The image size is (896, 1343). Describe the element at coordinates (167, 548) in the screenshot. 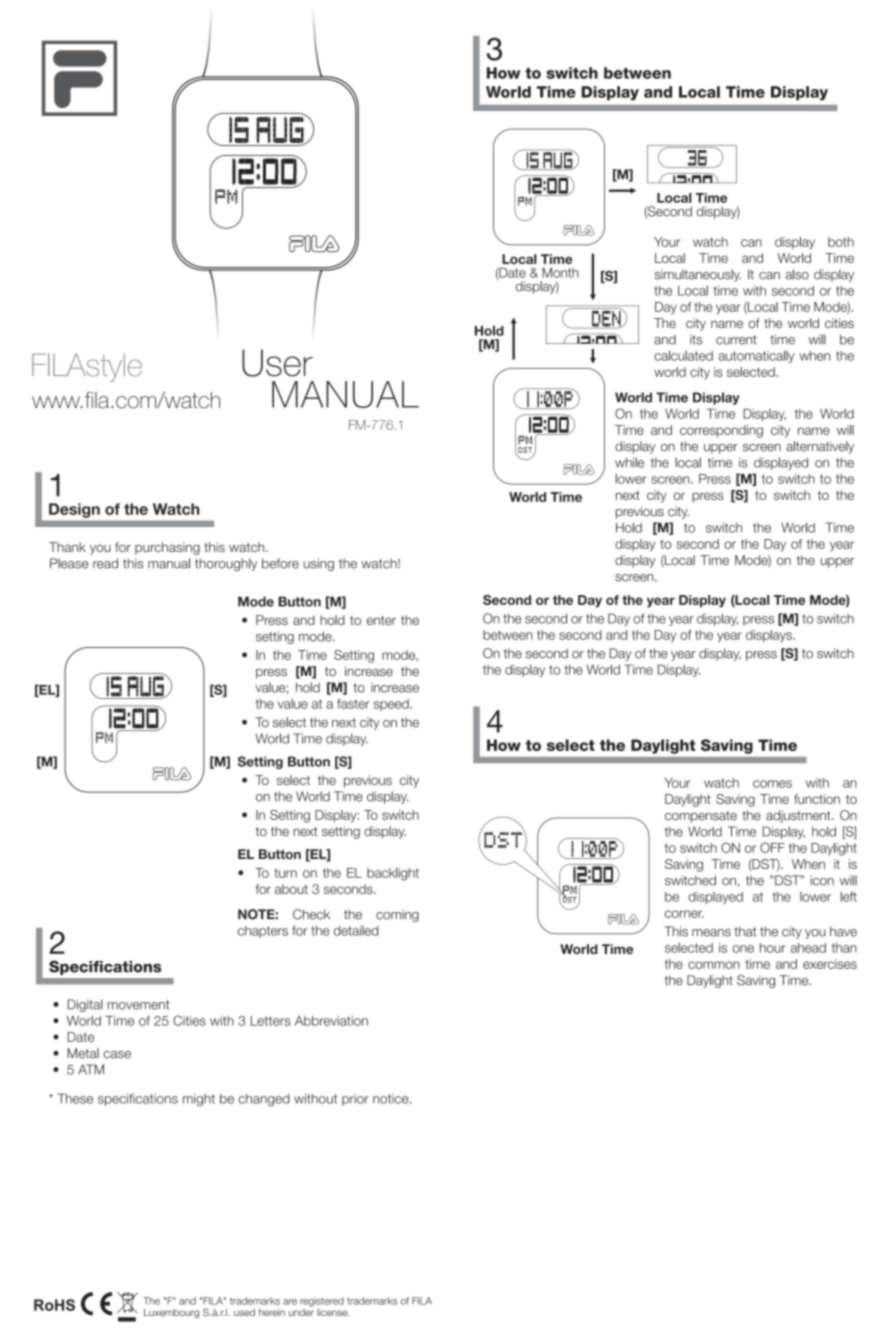

I see `purchasing` at that location.
